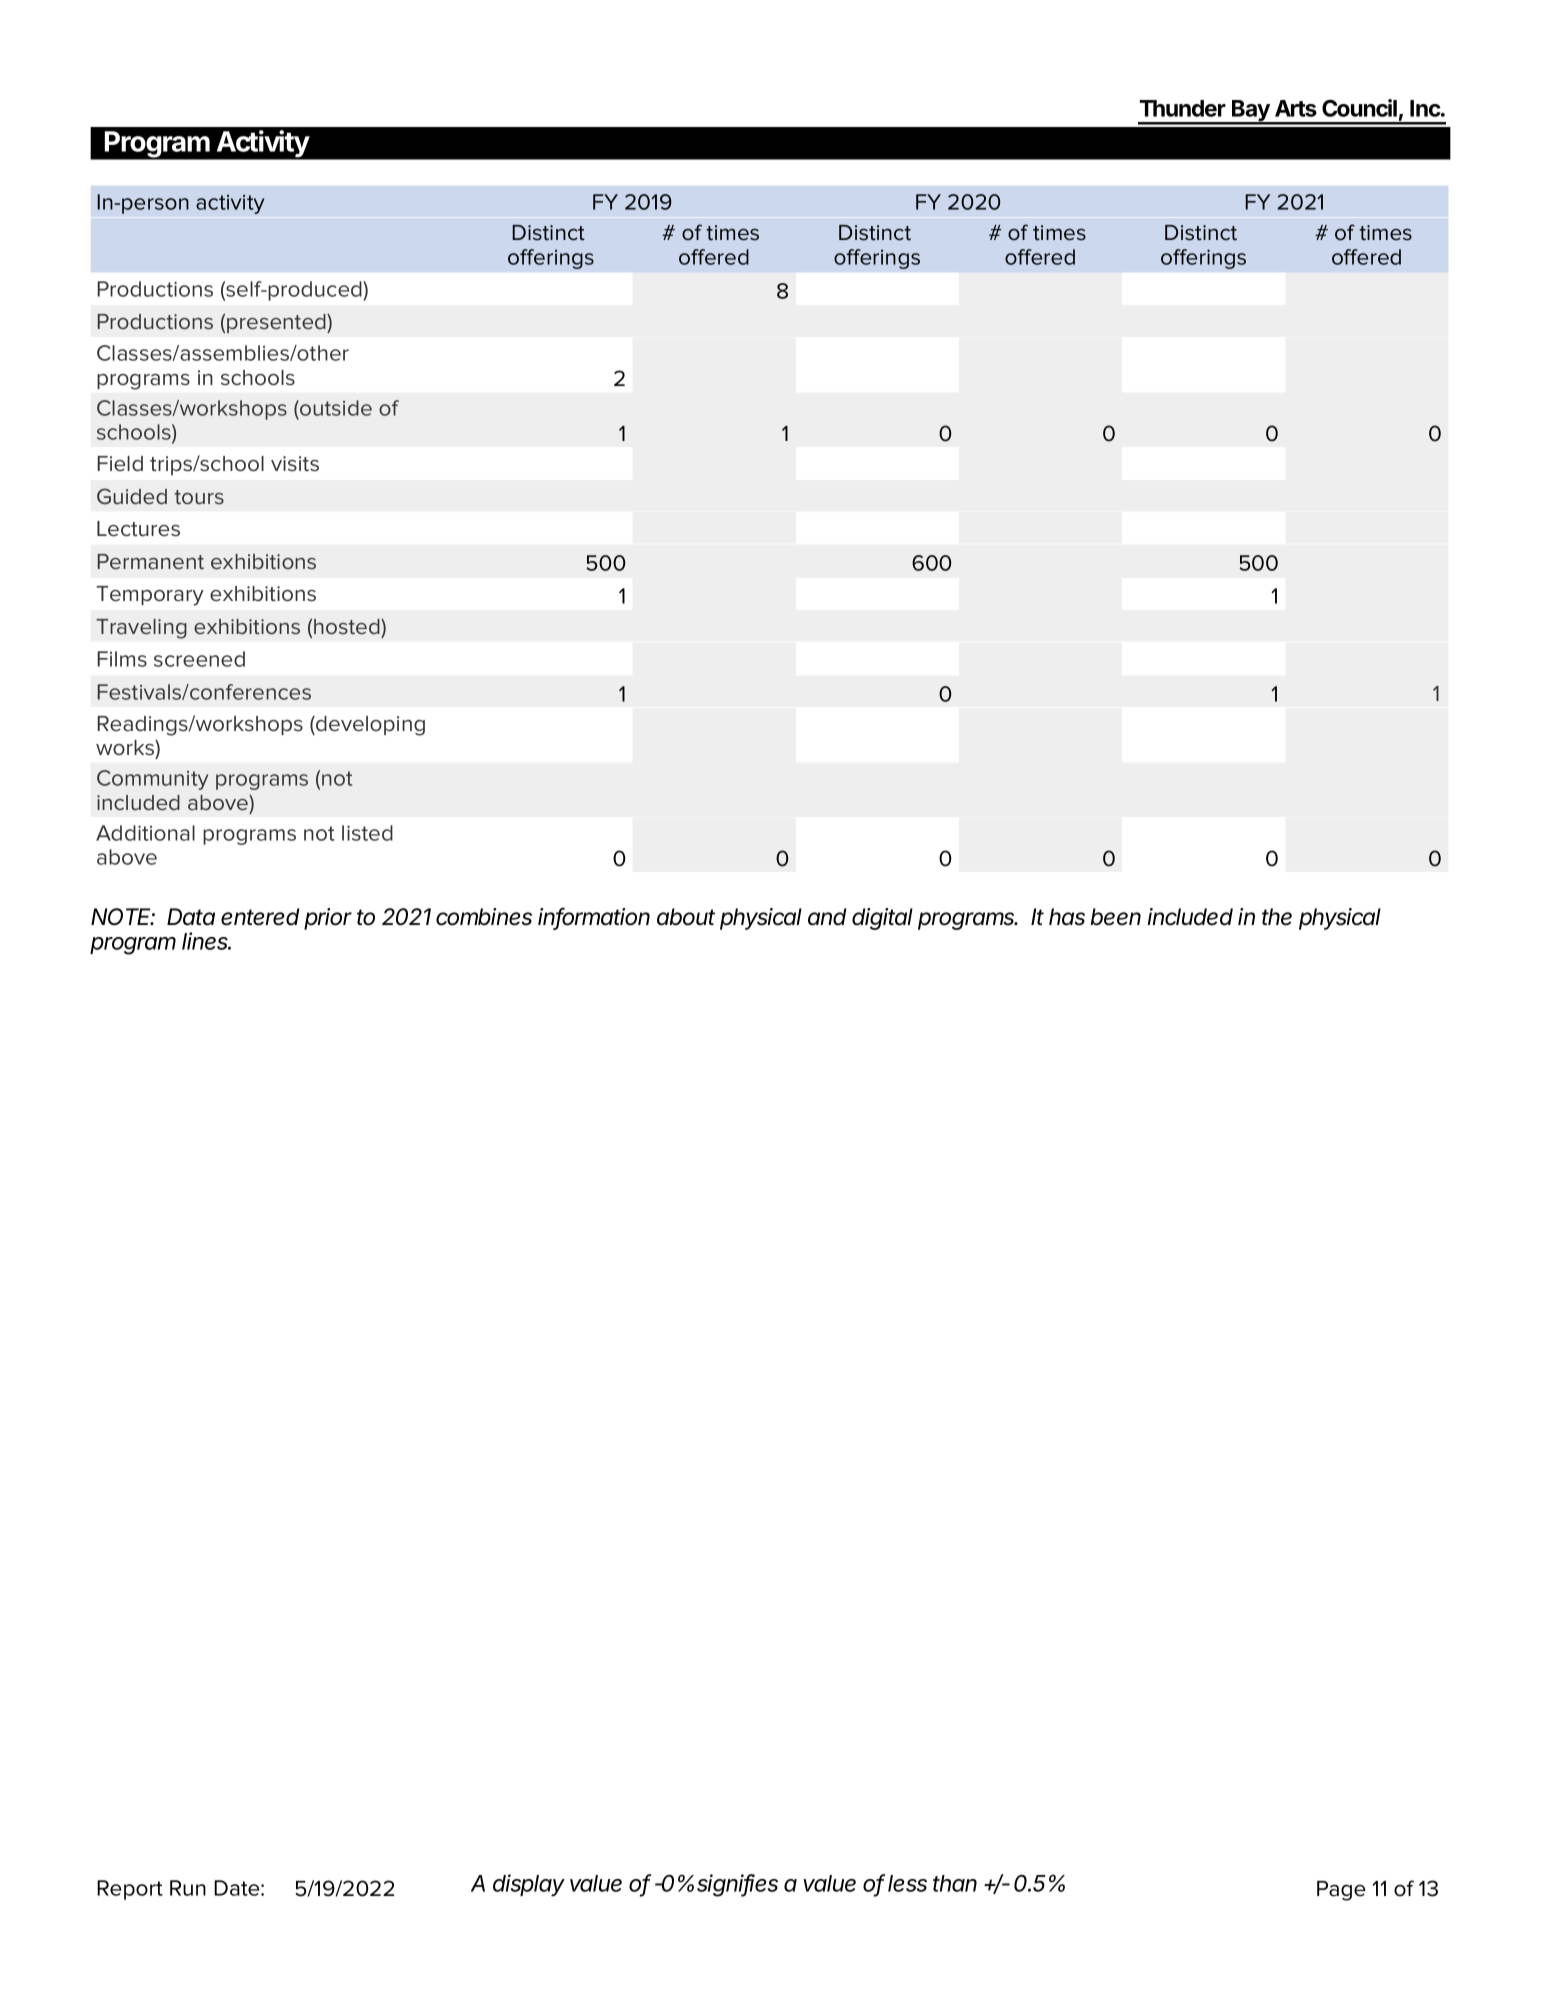 This screenshot has width=1541, height=1995. Describe the element at coordinates (369, 726) in the screenshot. I see `developing` at that location.
